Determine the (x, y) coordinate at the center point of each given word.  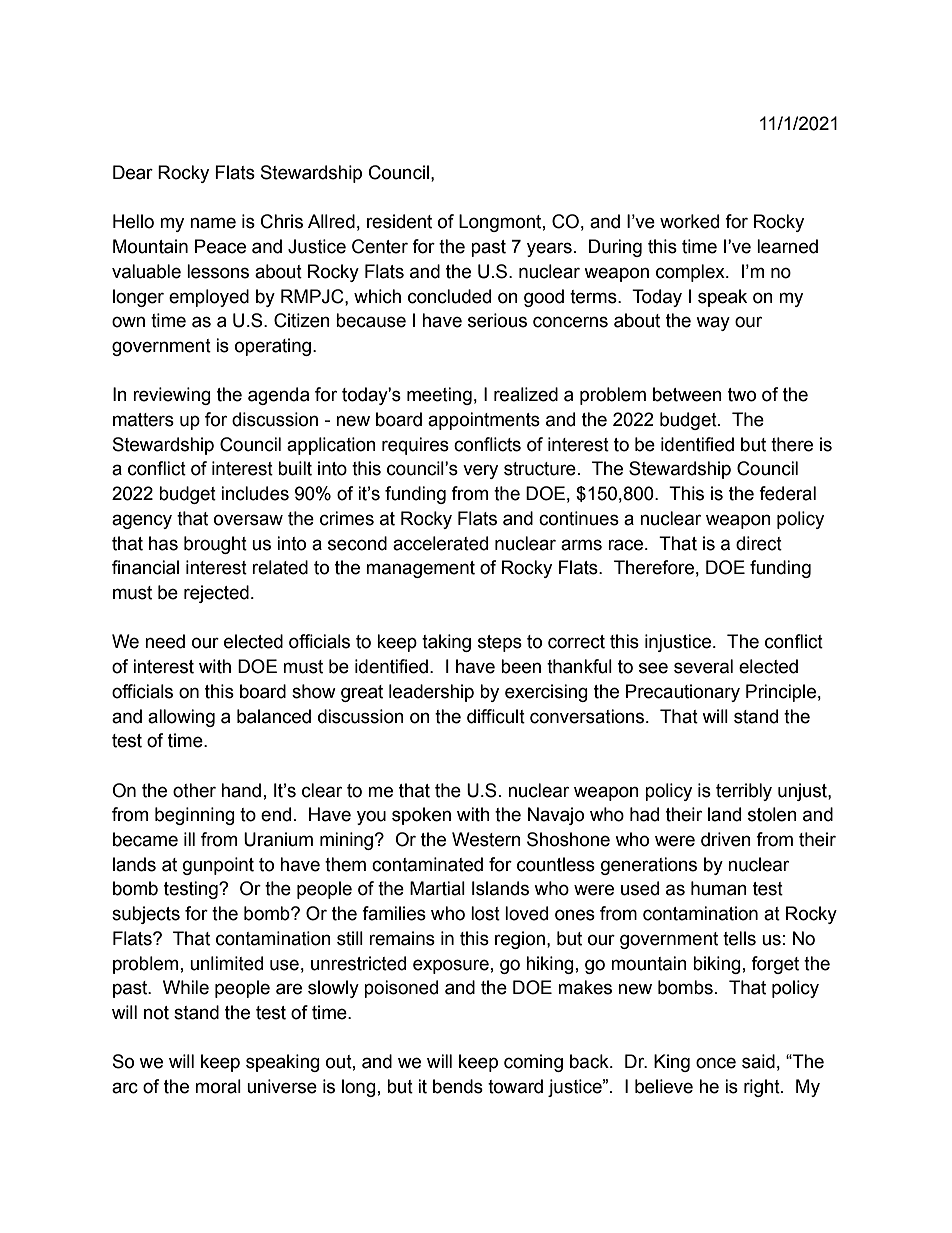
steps (500, 643)
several (703, 666)
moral (218, 1086)
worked (689, 221)
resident (399, 221)
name (213, 223)
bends (458, 1086)
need (165, 641)
